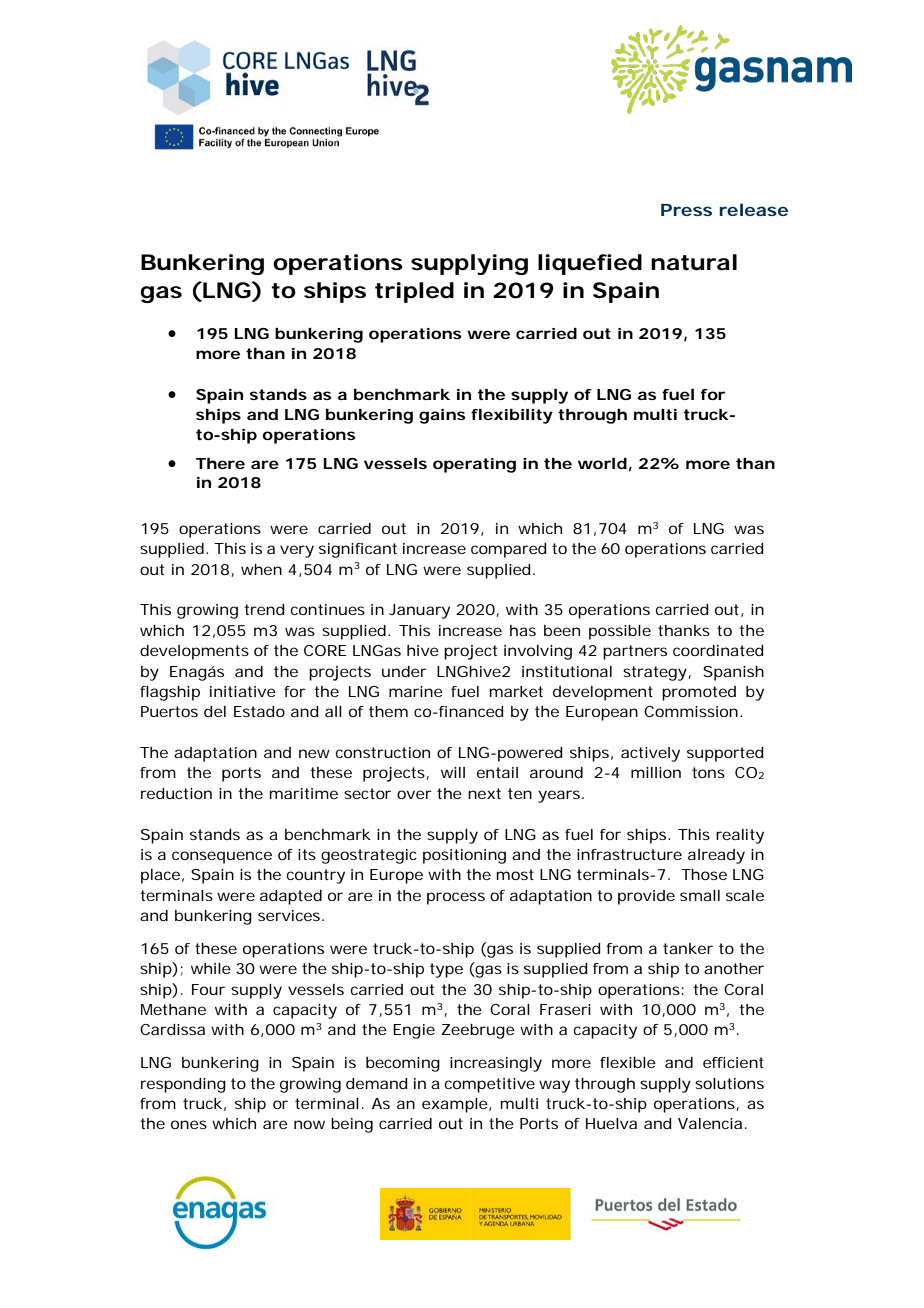  Describe the element at coordinates (490, 1085) in the screenshot. I see `competitive` at that location.
